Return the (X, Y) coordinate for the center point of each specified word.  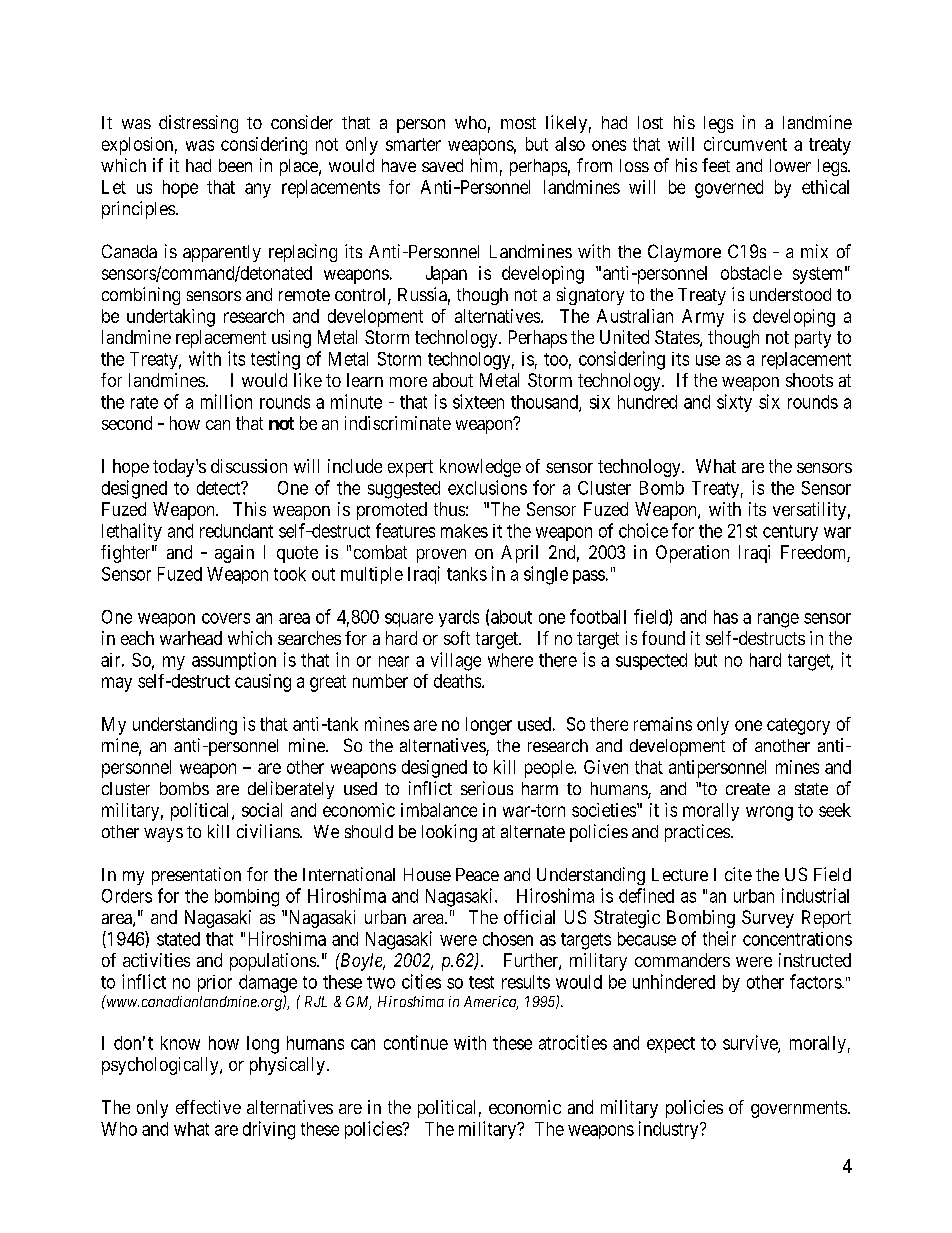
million (226, 401)
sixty (734, 403)
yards (459, 618)
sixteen (478, 401)
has (726, 617)
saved (442, 165)
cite (738, 874)
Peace (477, 874)
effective (208, 1107)
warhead (191, 638)
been (235, 165)
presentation (196, 876)
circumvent (745, 144)
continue (416, 1042)
